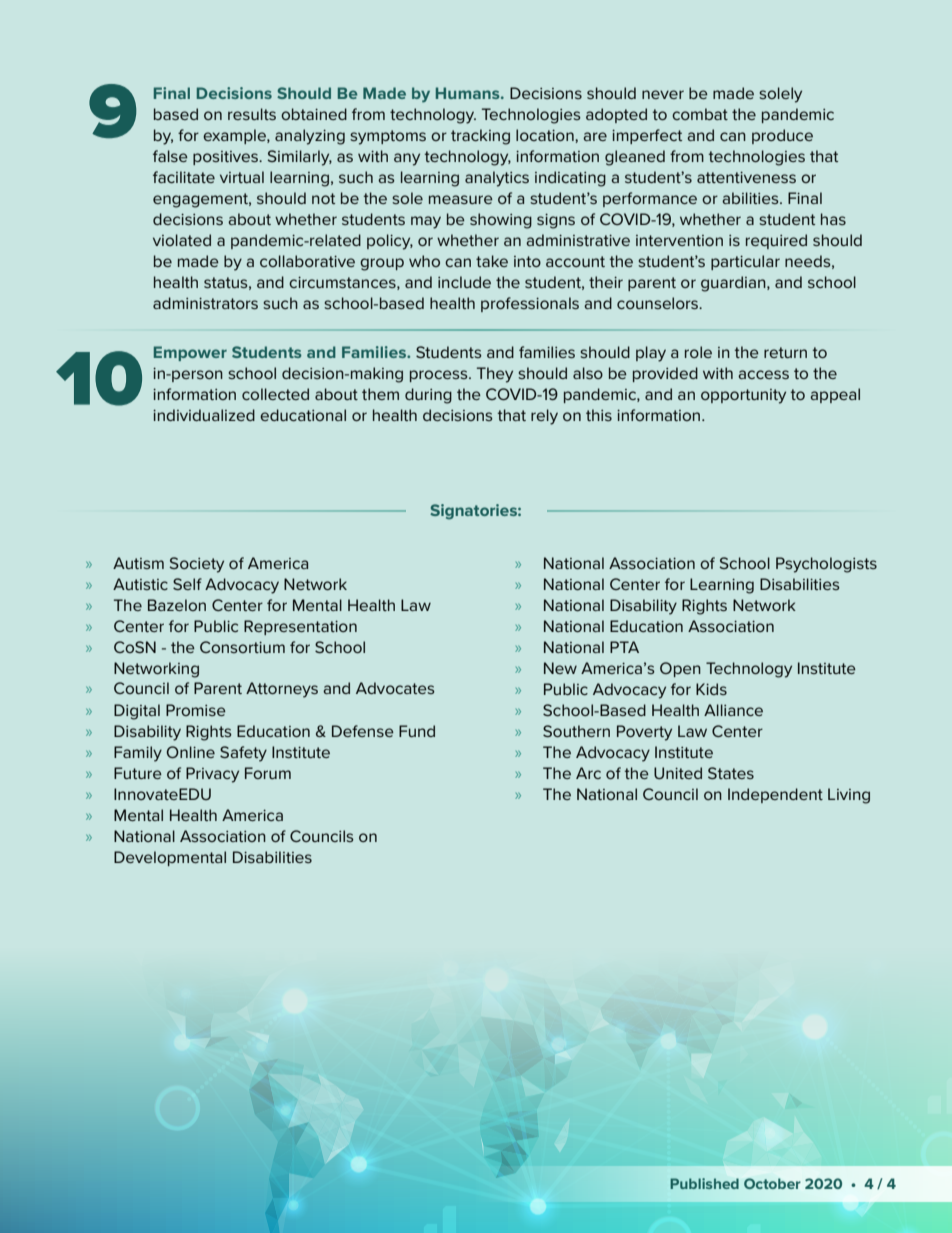 This document has height=1233, width=952. I want to click on administrators, so click(205, 303).
